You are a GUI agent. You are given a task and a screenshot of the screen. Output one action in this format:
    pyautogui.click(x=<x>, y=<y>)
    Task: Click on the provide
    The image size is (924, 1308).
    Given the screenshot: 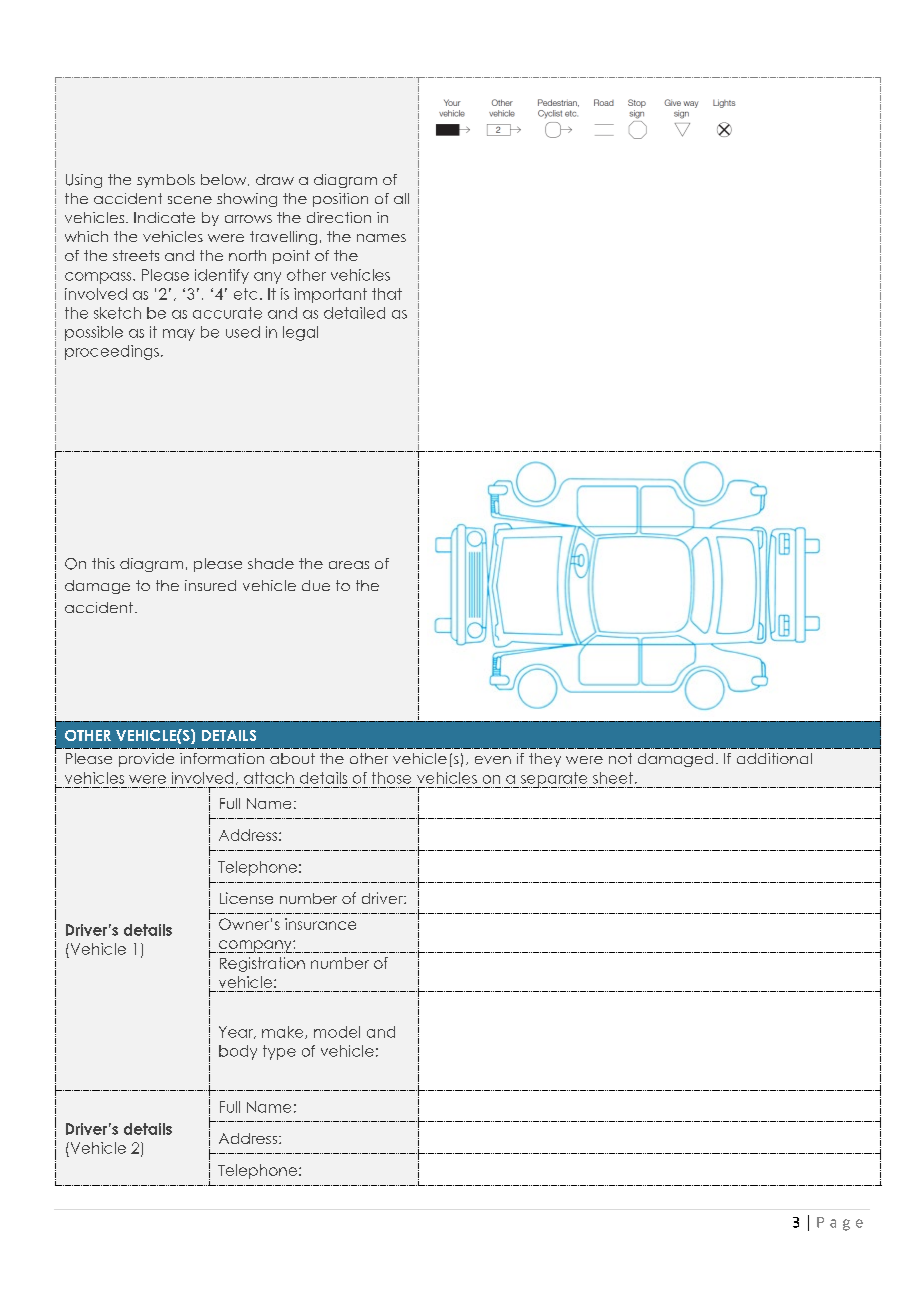 What is the action you would take?
    pyautogui.click(x=146, y=760)
